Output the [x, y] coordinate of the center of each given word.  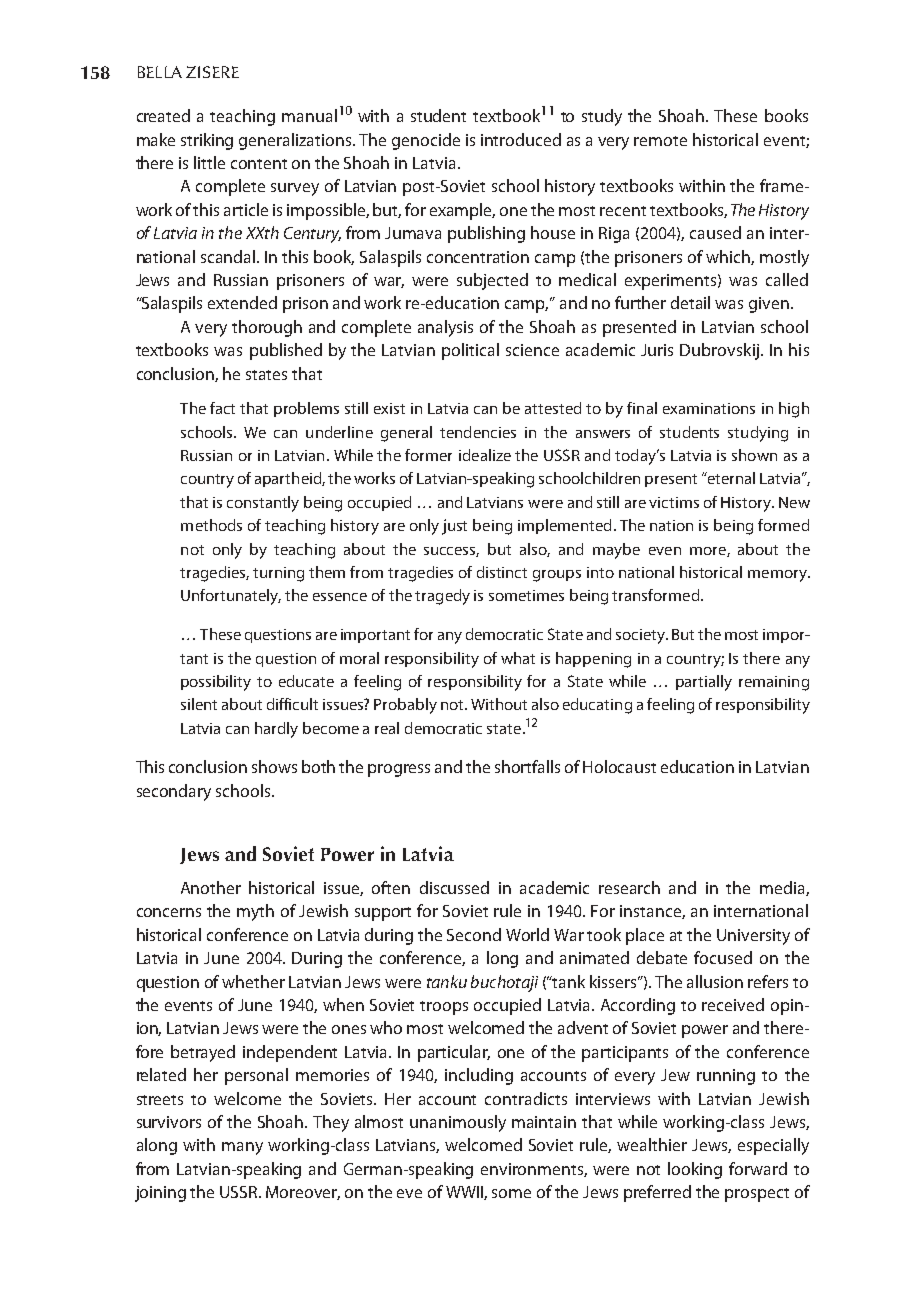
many [242, 1148]
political [470, 351]
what [518, 658]
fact [222, 408]
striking [207, 141]
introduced [521, 139]
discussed [454, 887]
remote [660, 141]
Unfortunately [231, 597]
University [753, 937]
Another [211, 887]
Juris [657, 350]
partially [704, 683]
